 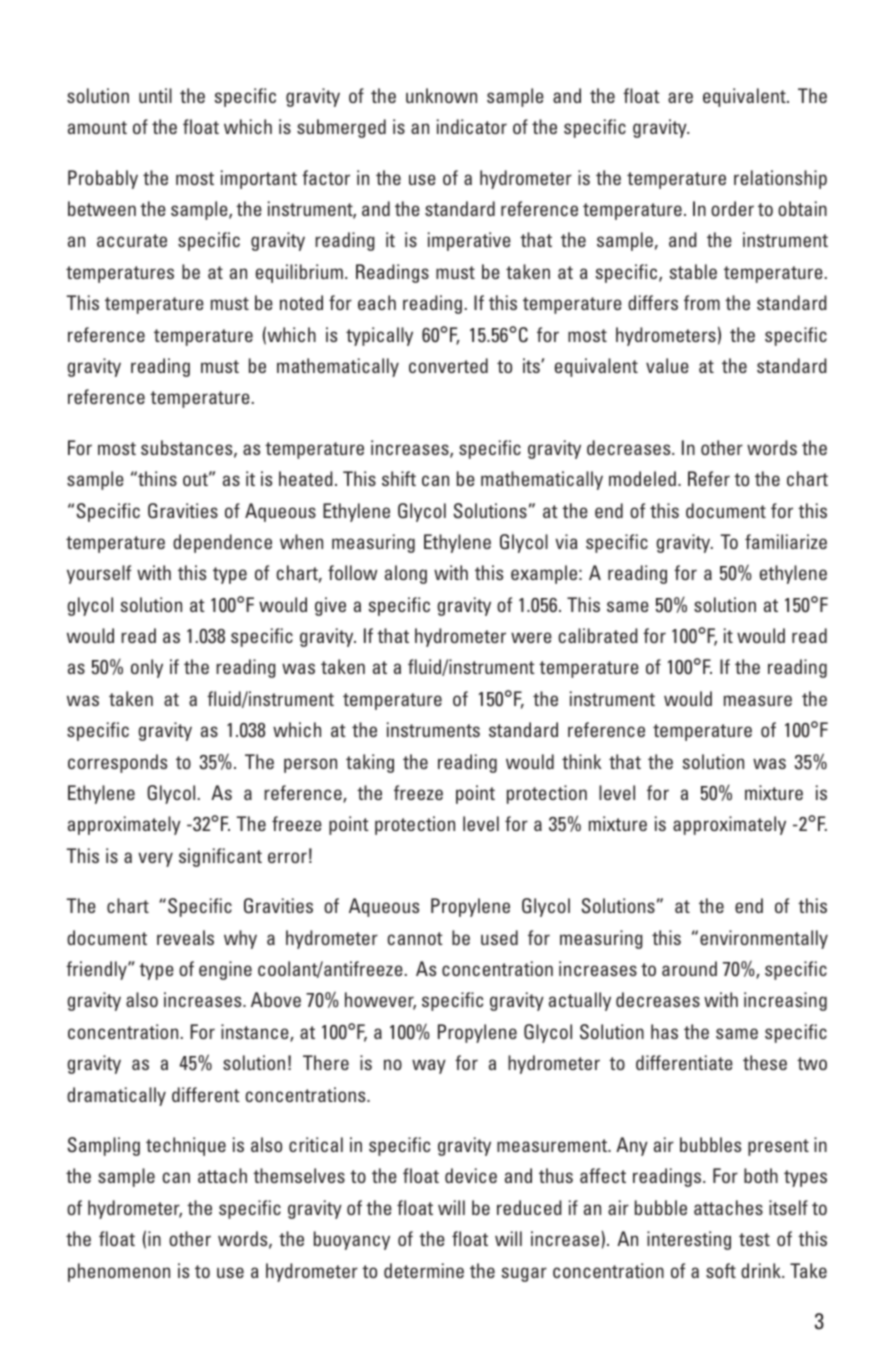 I want to click on value, so click(x=667, y=365).
